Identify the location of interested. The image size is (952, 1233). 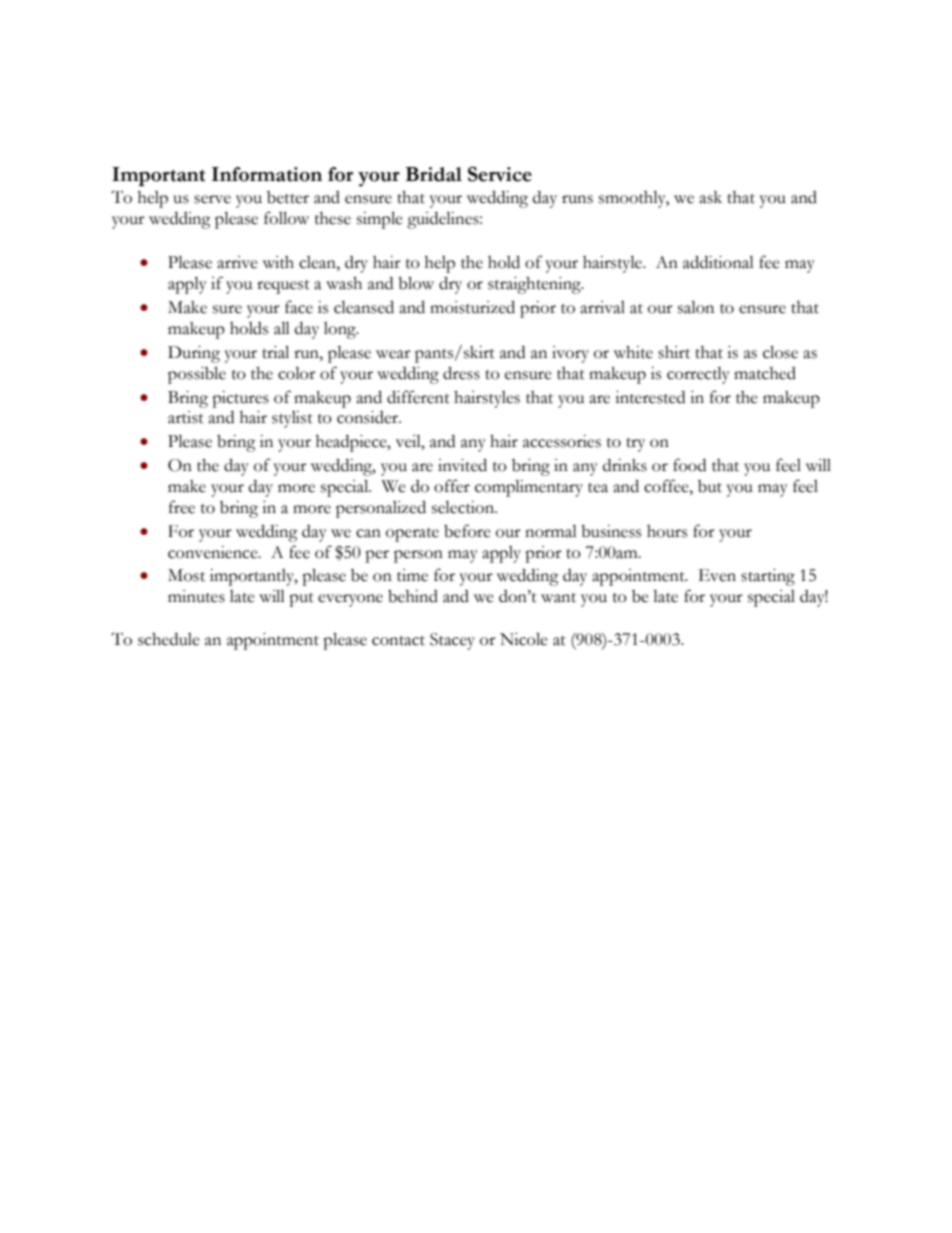
(650, 397).
